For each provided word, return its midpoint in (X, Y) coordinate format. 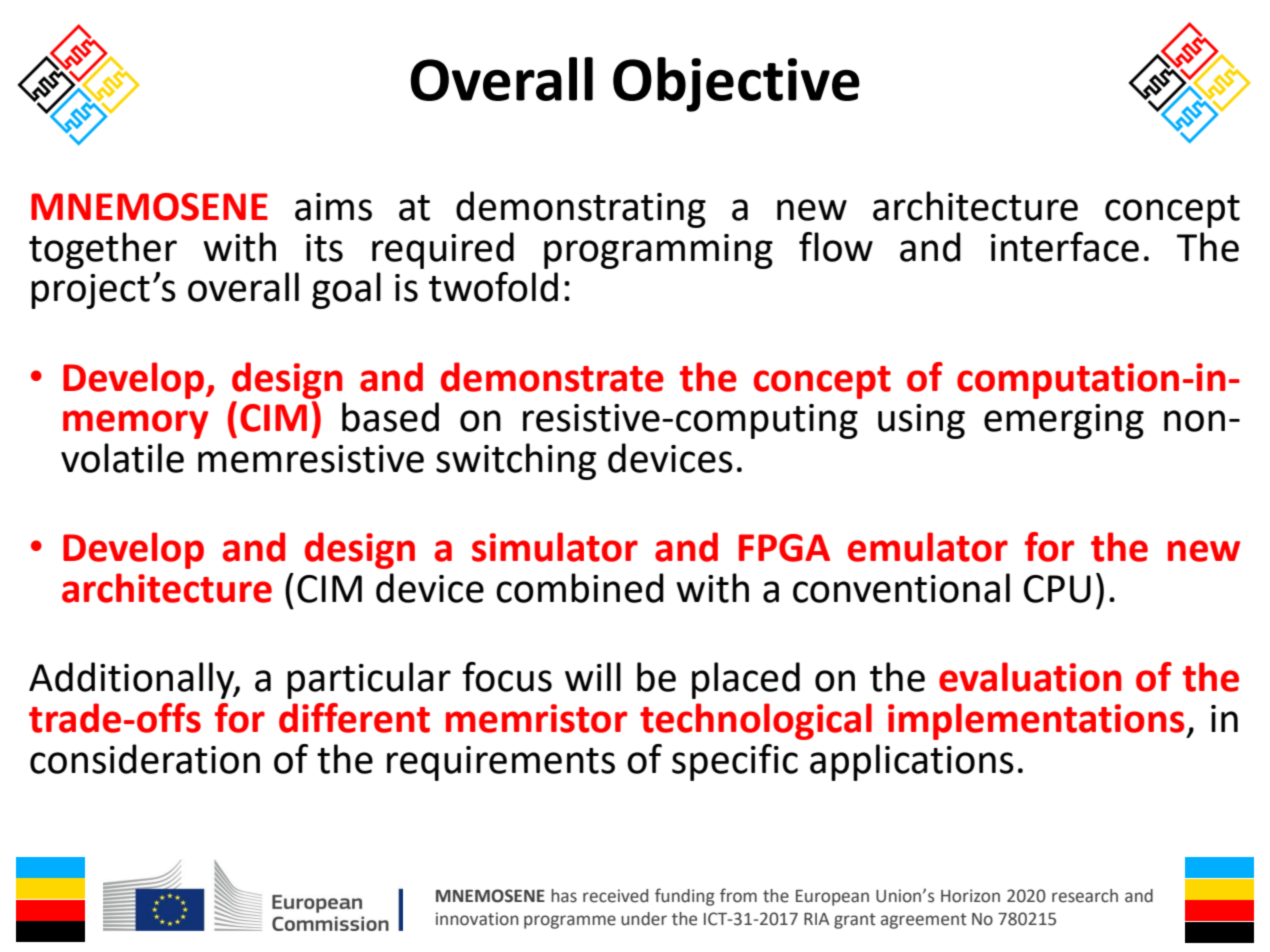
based (390, 417)
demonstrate (552, 377)
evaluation (1030, 677)
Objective (736, 84)
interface (1065, 247)
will (593, 676)
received (615, 896)
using (921, 421)
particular (369, 680)
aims (333, 207)
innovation (477, 919)
